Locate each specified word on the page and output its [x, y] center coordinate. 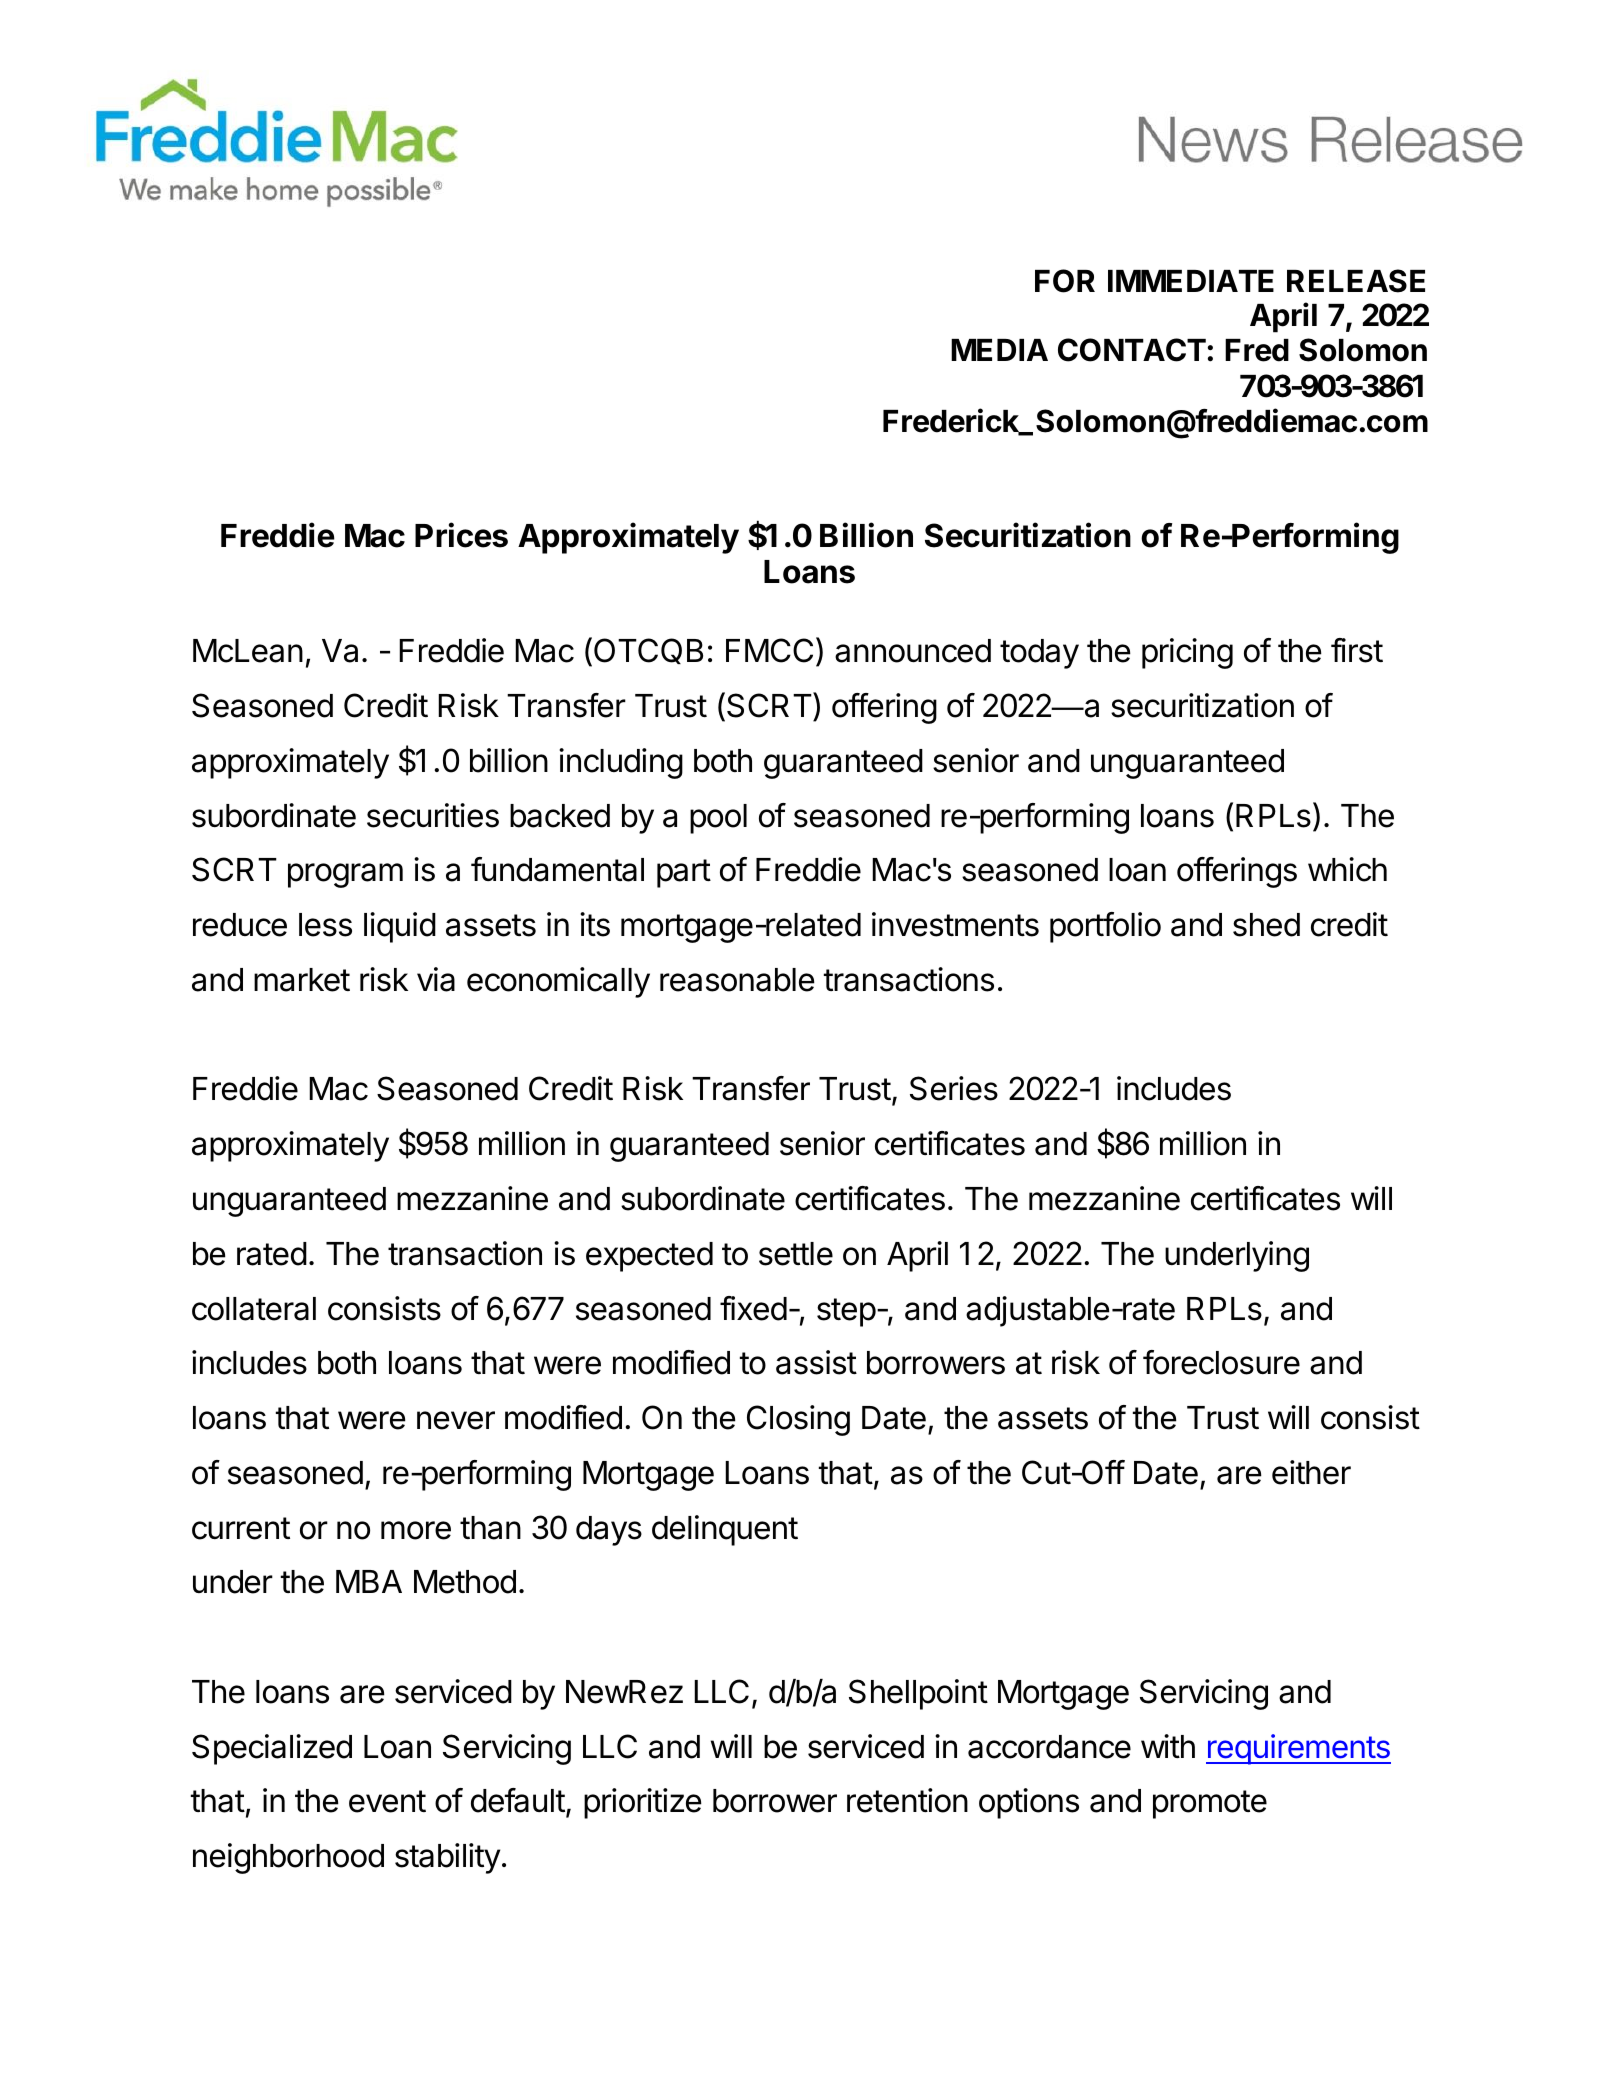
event [387, 1801]
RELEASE [1356, 281]
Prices [461, 535]
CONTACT [1132, 350]
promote [1210, 1804]
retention [907, 1800]
